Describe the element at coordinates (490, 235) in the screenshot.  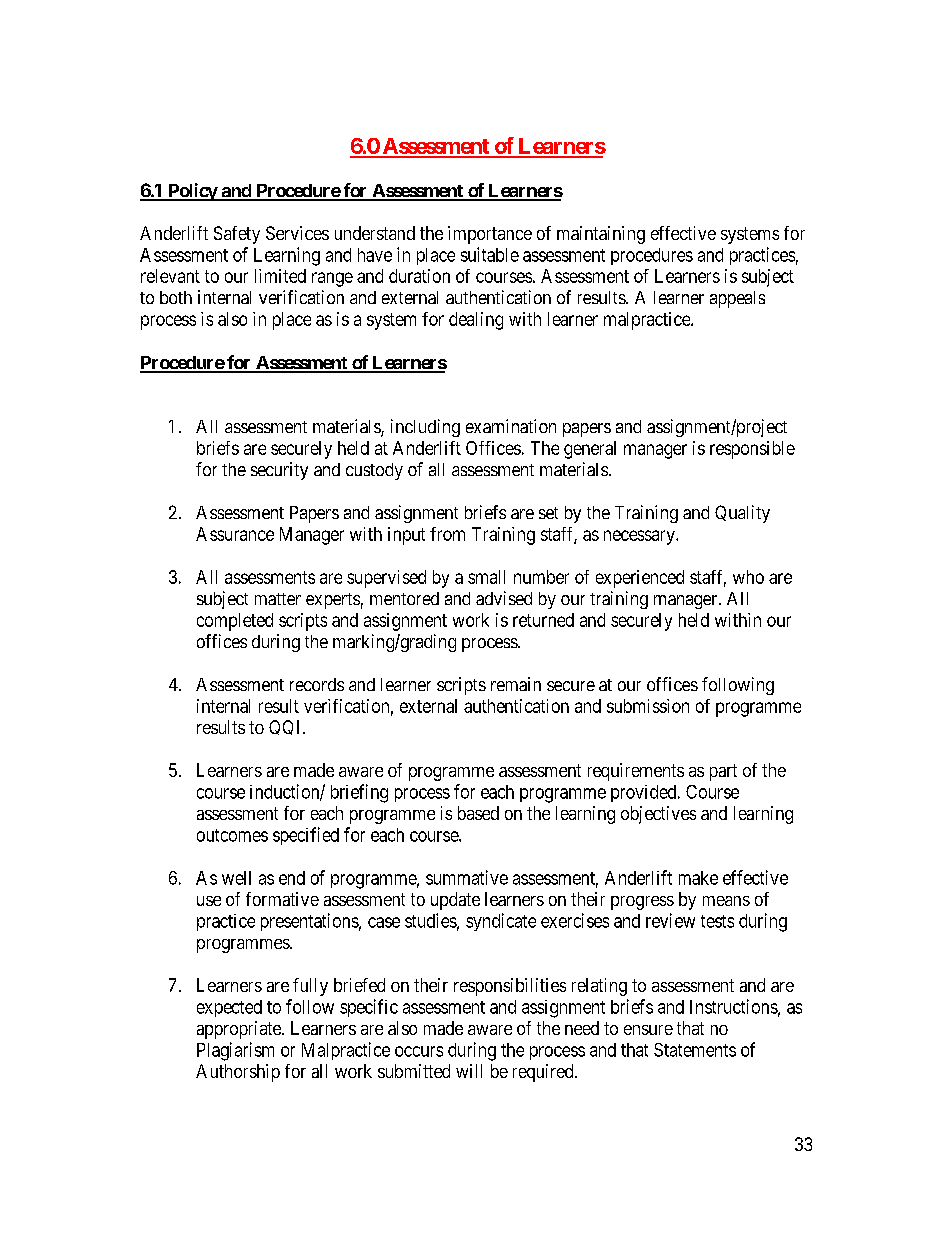
I see `importance` at that location.
